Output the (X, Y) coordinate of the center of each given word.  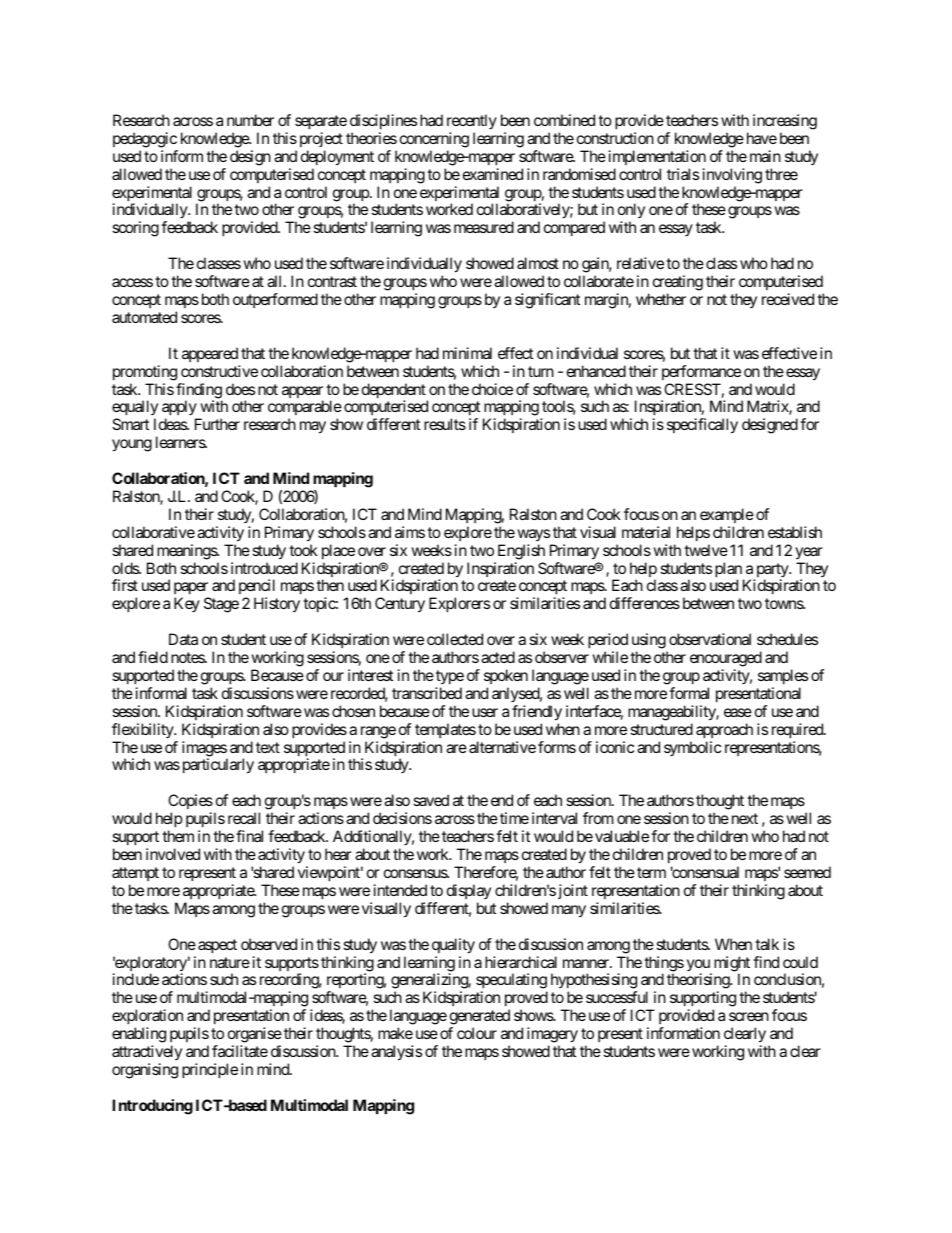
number (250, 120)
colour (477, 1033)
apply (180, 409)
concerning (434, 140)
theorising (699, 982)
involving (732, 176)
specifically (702, 426)
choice (492, 389)
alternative (502, 747)
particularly (218, 766)
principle (210, 1070)
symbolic (692, 748)
